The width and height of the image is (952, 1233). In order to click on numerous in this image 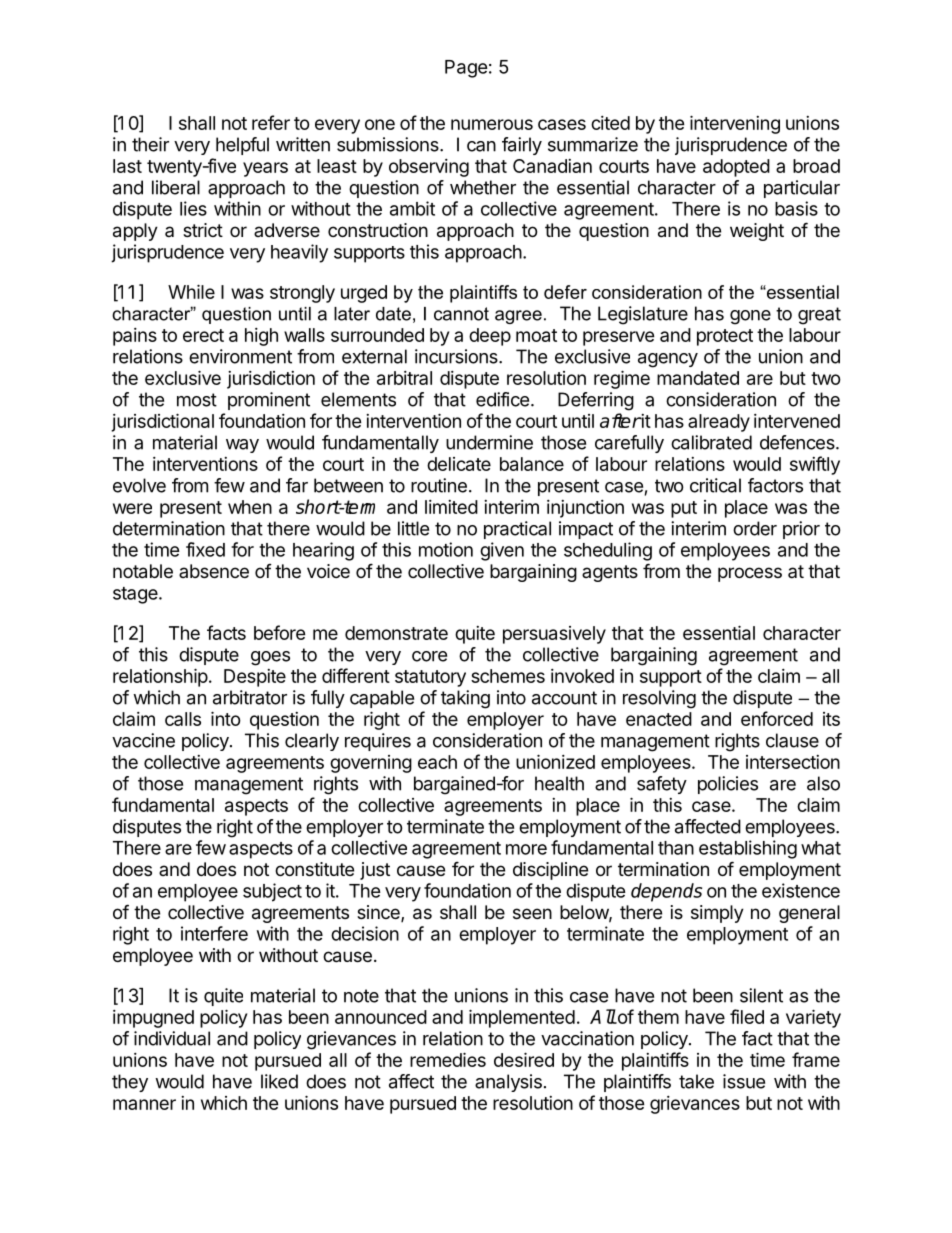, I will do `click(492, 124)`.
